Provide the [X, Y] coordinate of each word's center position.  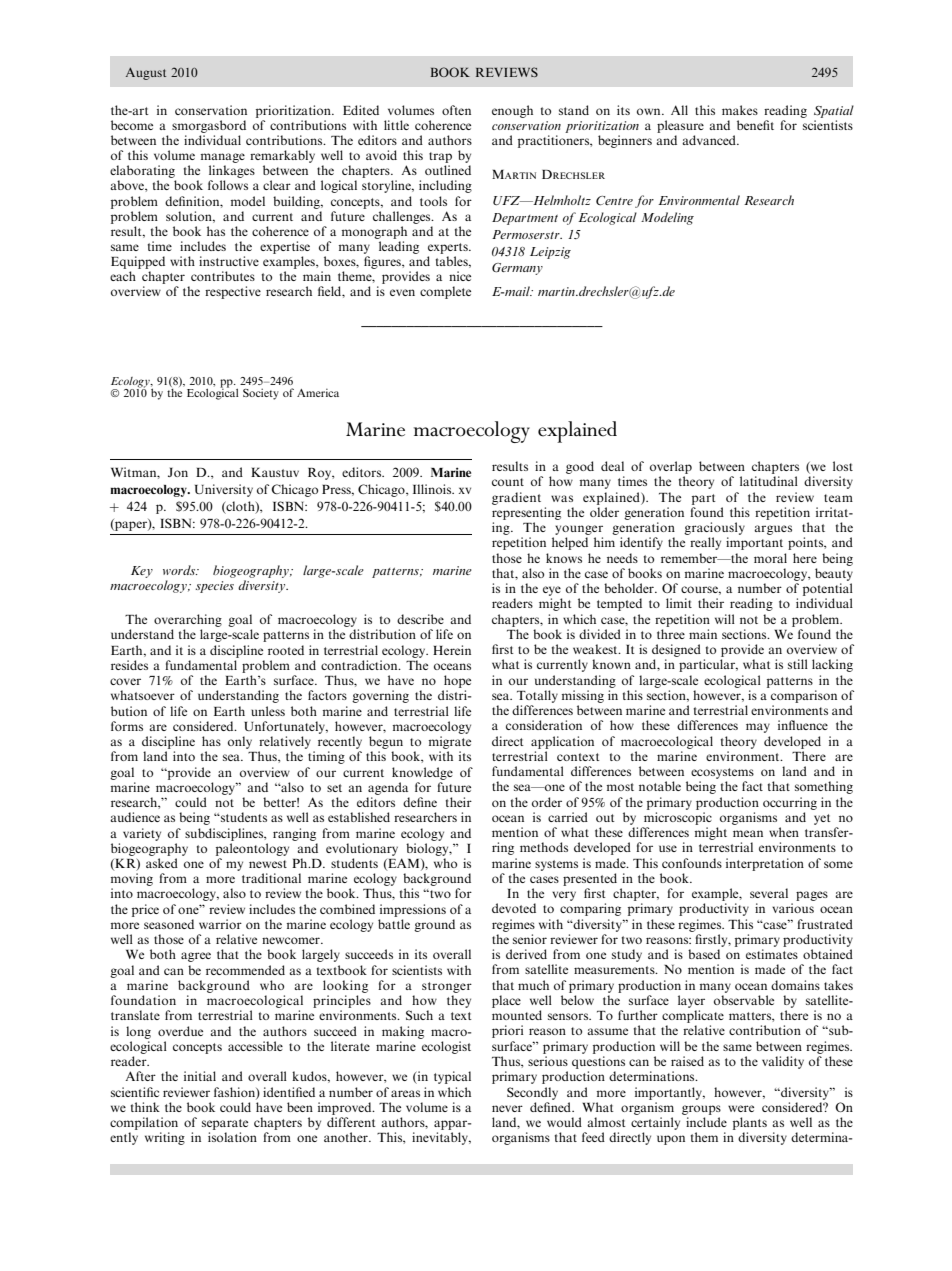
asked [162, 863]
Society [261, 394]
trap [440, 159]
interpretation [765, 864]
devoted [514, 908]
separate [225, 1124]
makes [740, 110]
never [507, 1108]
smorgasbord [209, 126]
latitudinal [769, 481]
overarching [188, 620]
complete [445, 292]
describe [420, 619]
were [741, 1108]
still [798, 664]
